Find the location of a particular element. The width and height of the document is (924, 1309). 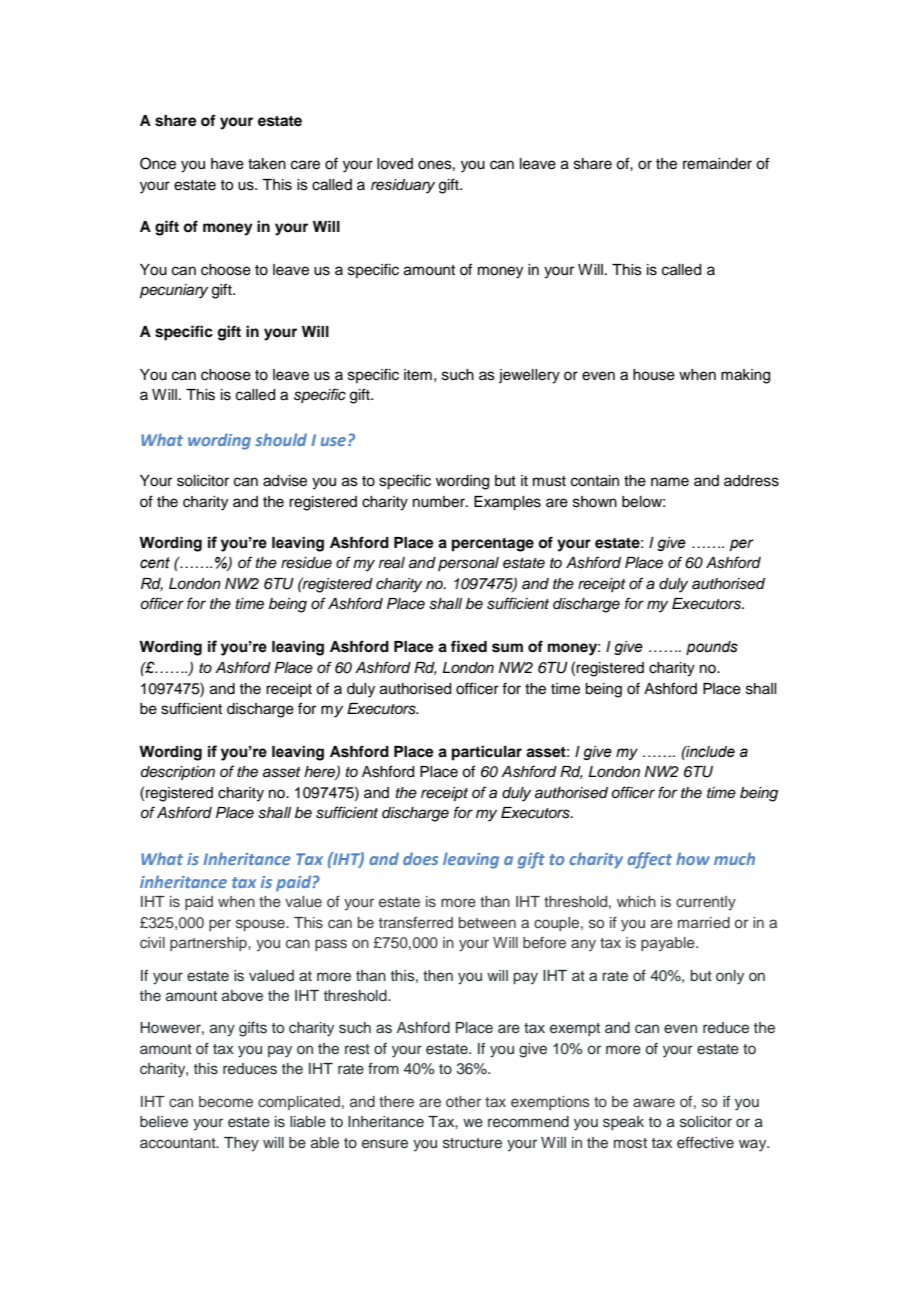

particular is located at coordinates (487, 753).
